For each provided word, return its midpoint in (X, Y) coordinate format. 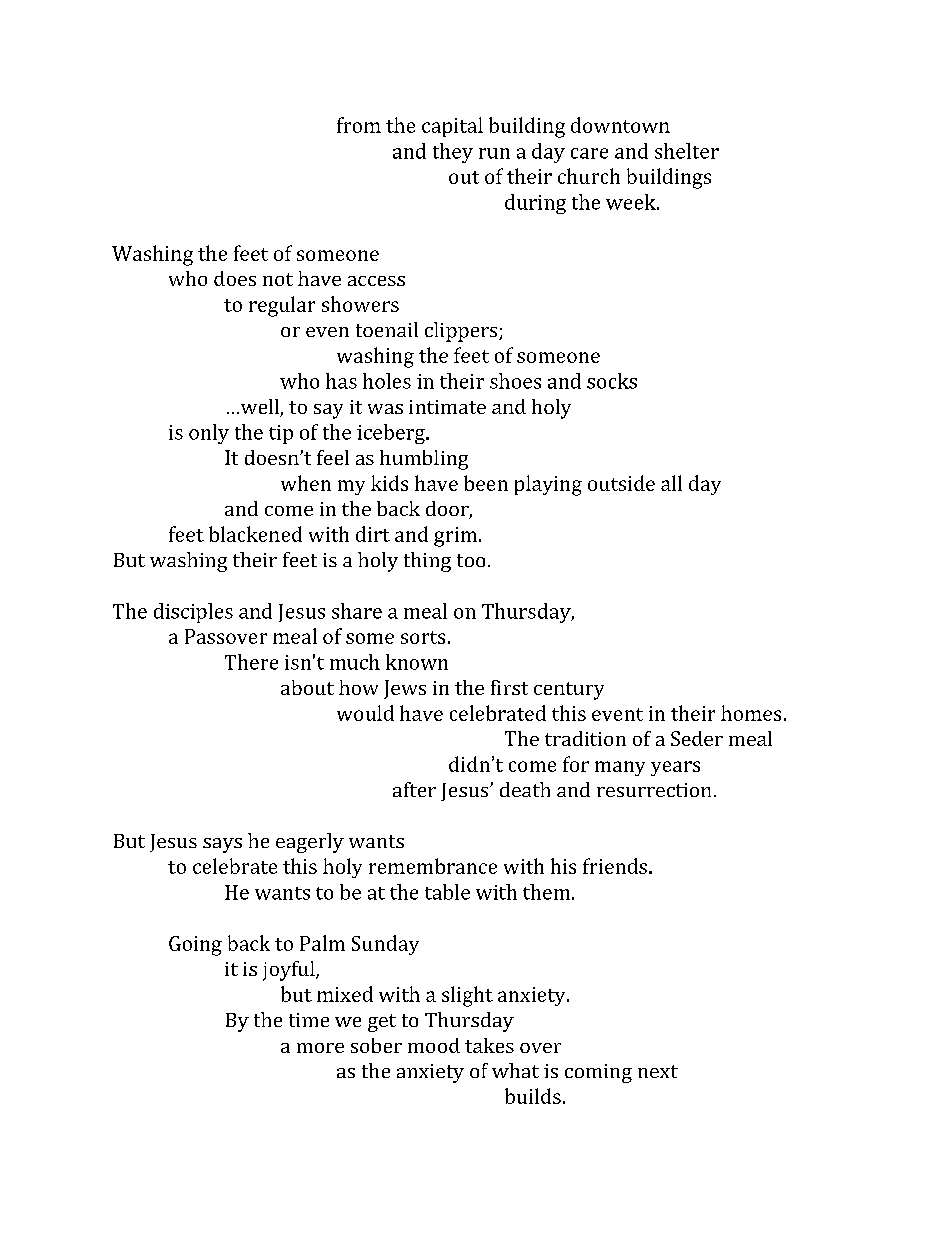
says (222, 845)
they (453, 153)
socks (612, 381)
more (320, 1048)
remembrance (433, 866)
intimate (447, 407)
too (471, 560)
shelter (687, 151)
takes (489, 1045)
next (658, 1071)
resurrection (654, 790)
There (251, 662)
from (359, 125)
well (259, 408)
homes (751, 713)
